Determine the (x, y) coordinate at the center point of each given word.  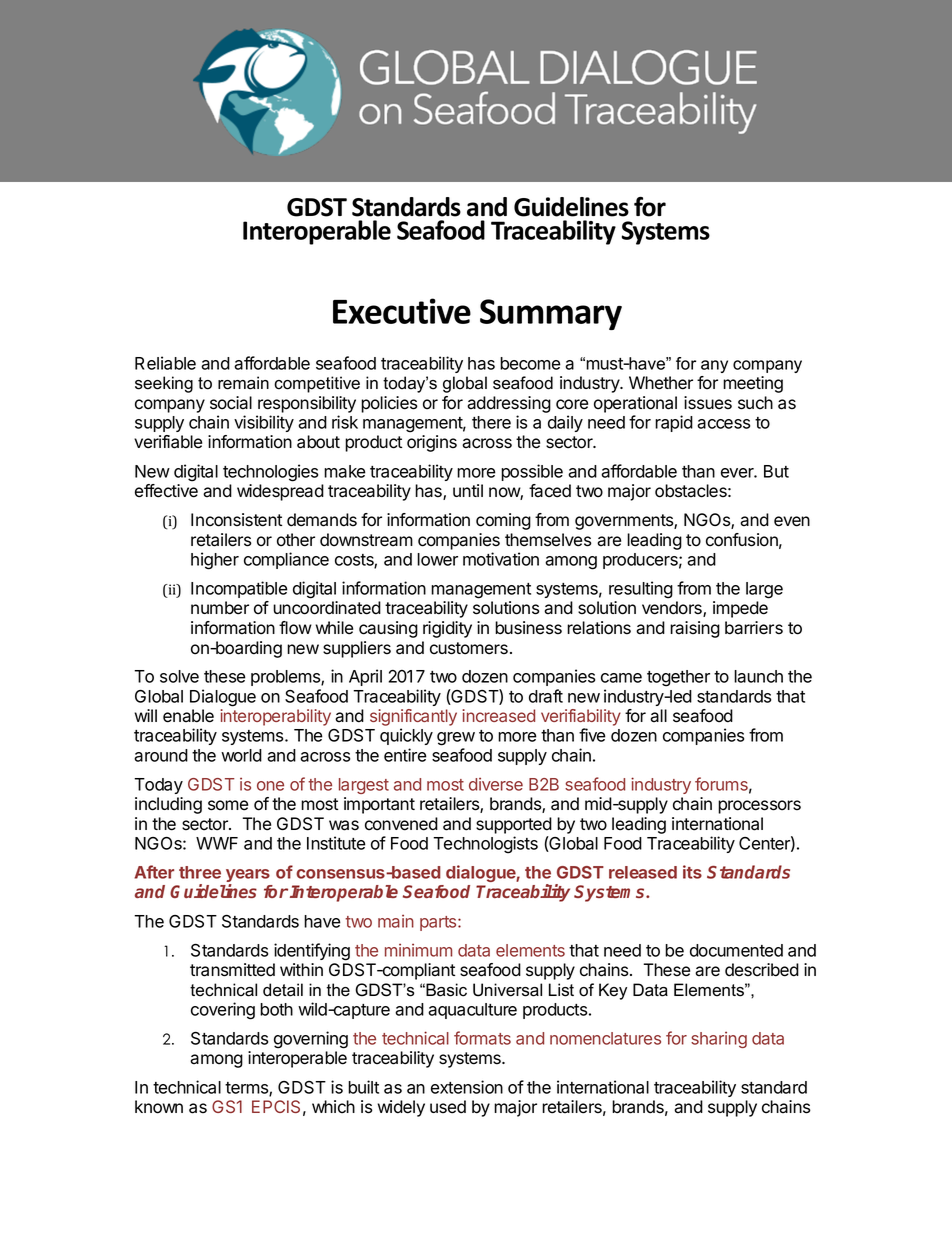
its (692, 872)
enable (188, 716)
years (248, 877)
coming (503, 521)
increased (498, 715)
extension (467, 1087)
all (658, 716)
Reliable (165, 363)
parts (439, 923)
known (159, 1107)
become (530, 363)
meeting (753, 384)
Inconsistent (236, 520)
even (792, 521)
